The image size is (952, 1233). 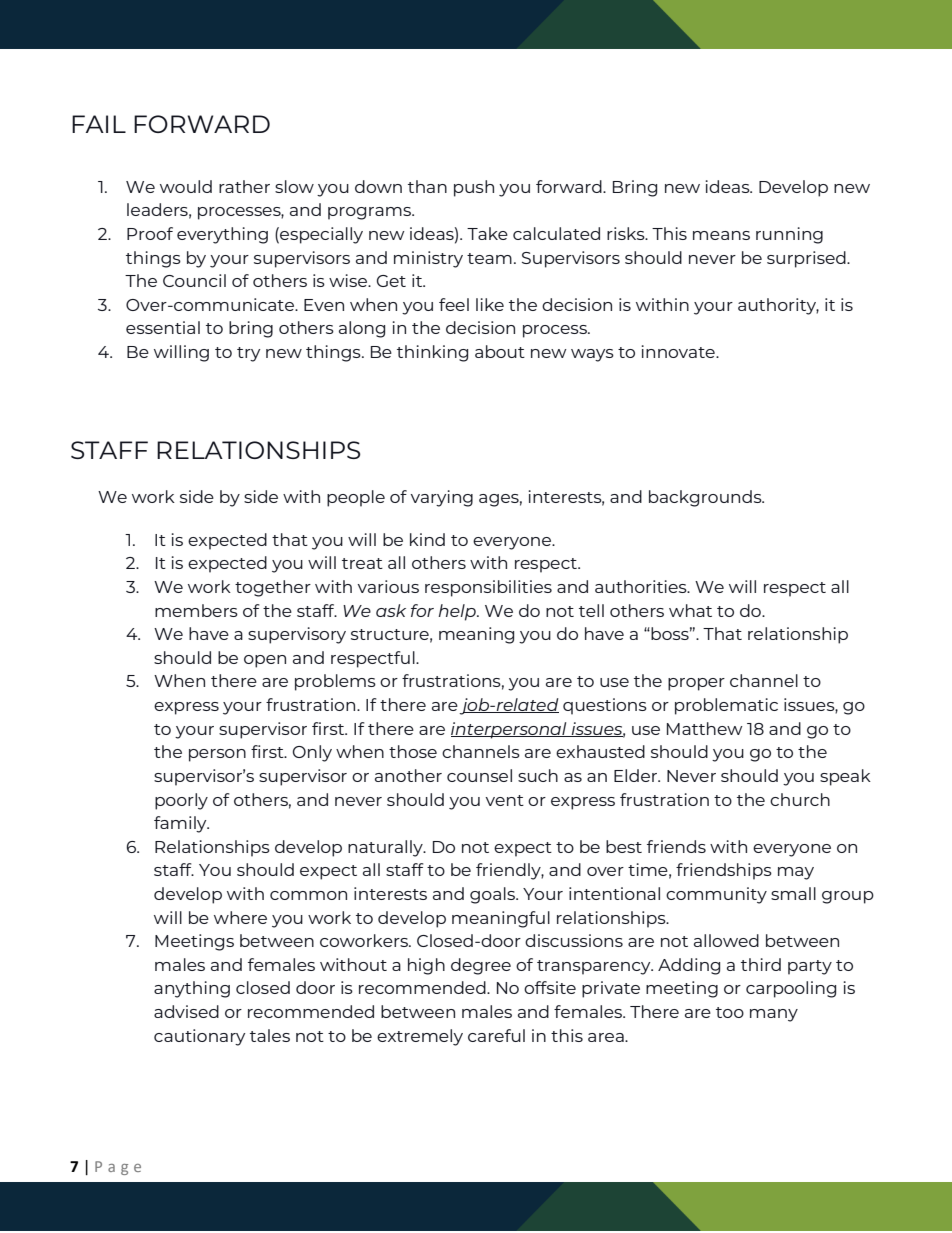 What do you see at coordinates (240, 917) in the screenshot?
I see `where` at bounding box center [240, 917].
